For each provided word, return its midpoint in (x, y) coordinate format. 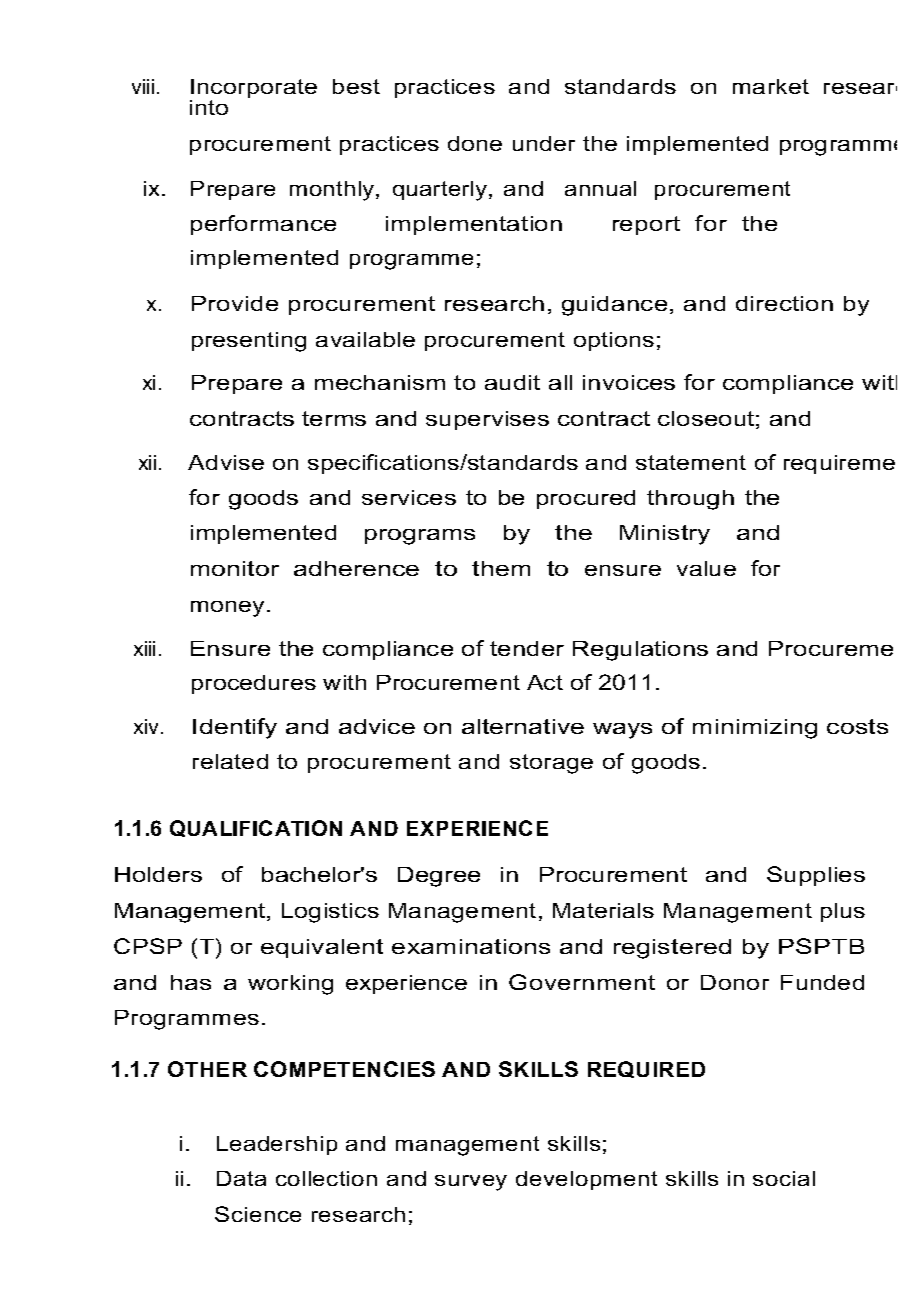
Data (241, 1178)
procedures (254, 684)
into (209, 107)
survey (471, 1183)
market (771, 86)
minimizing (755, 729)
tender (527, 648)
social (784, 1178)
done (475, 143)
